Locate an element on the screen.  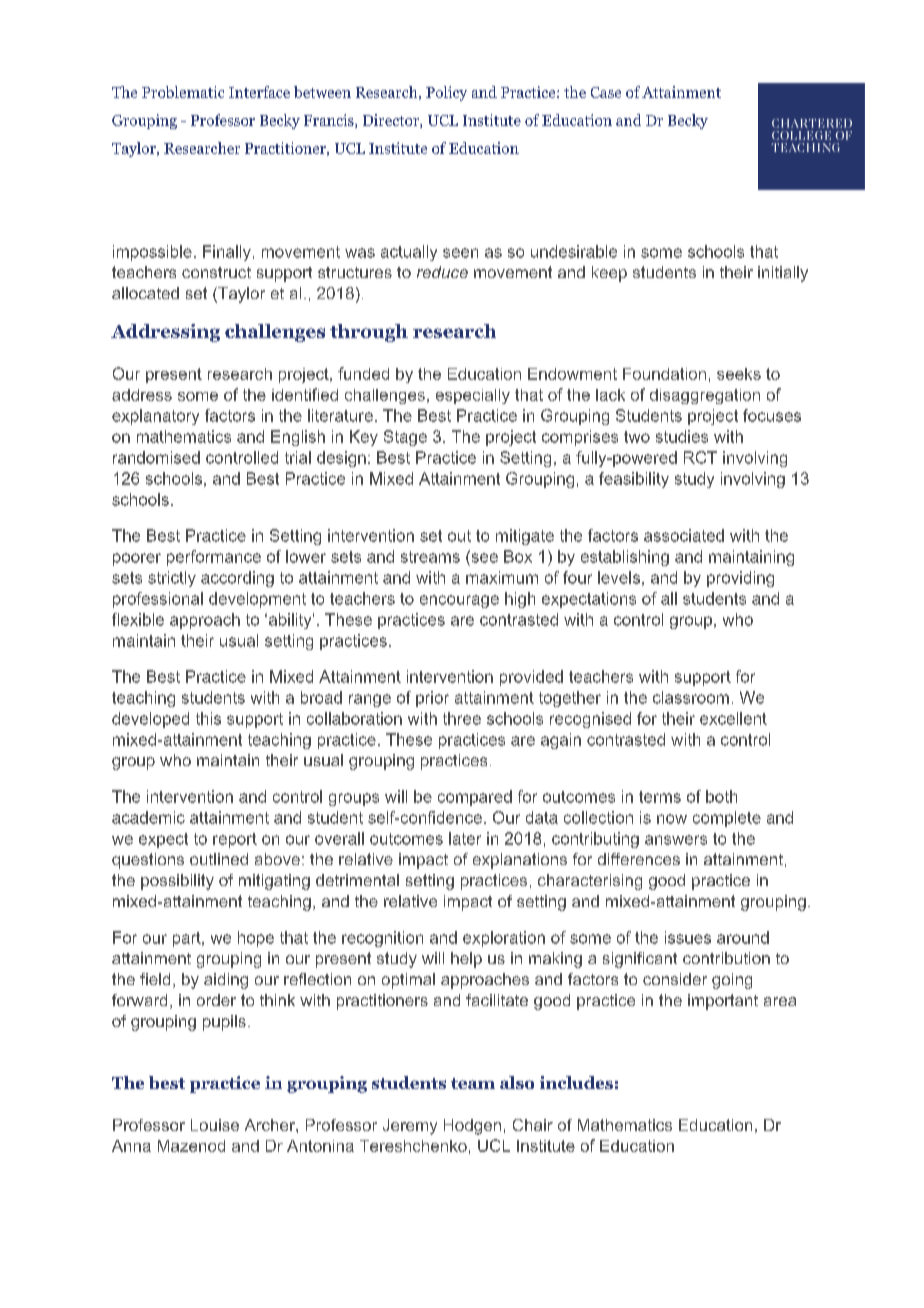
randomised is located at coordinates (156, 457).
